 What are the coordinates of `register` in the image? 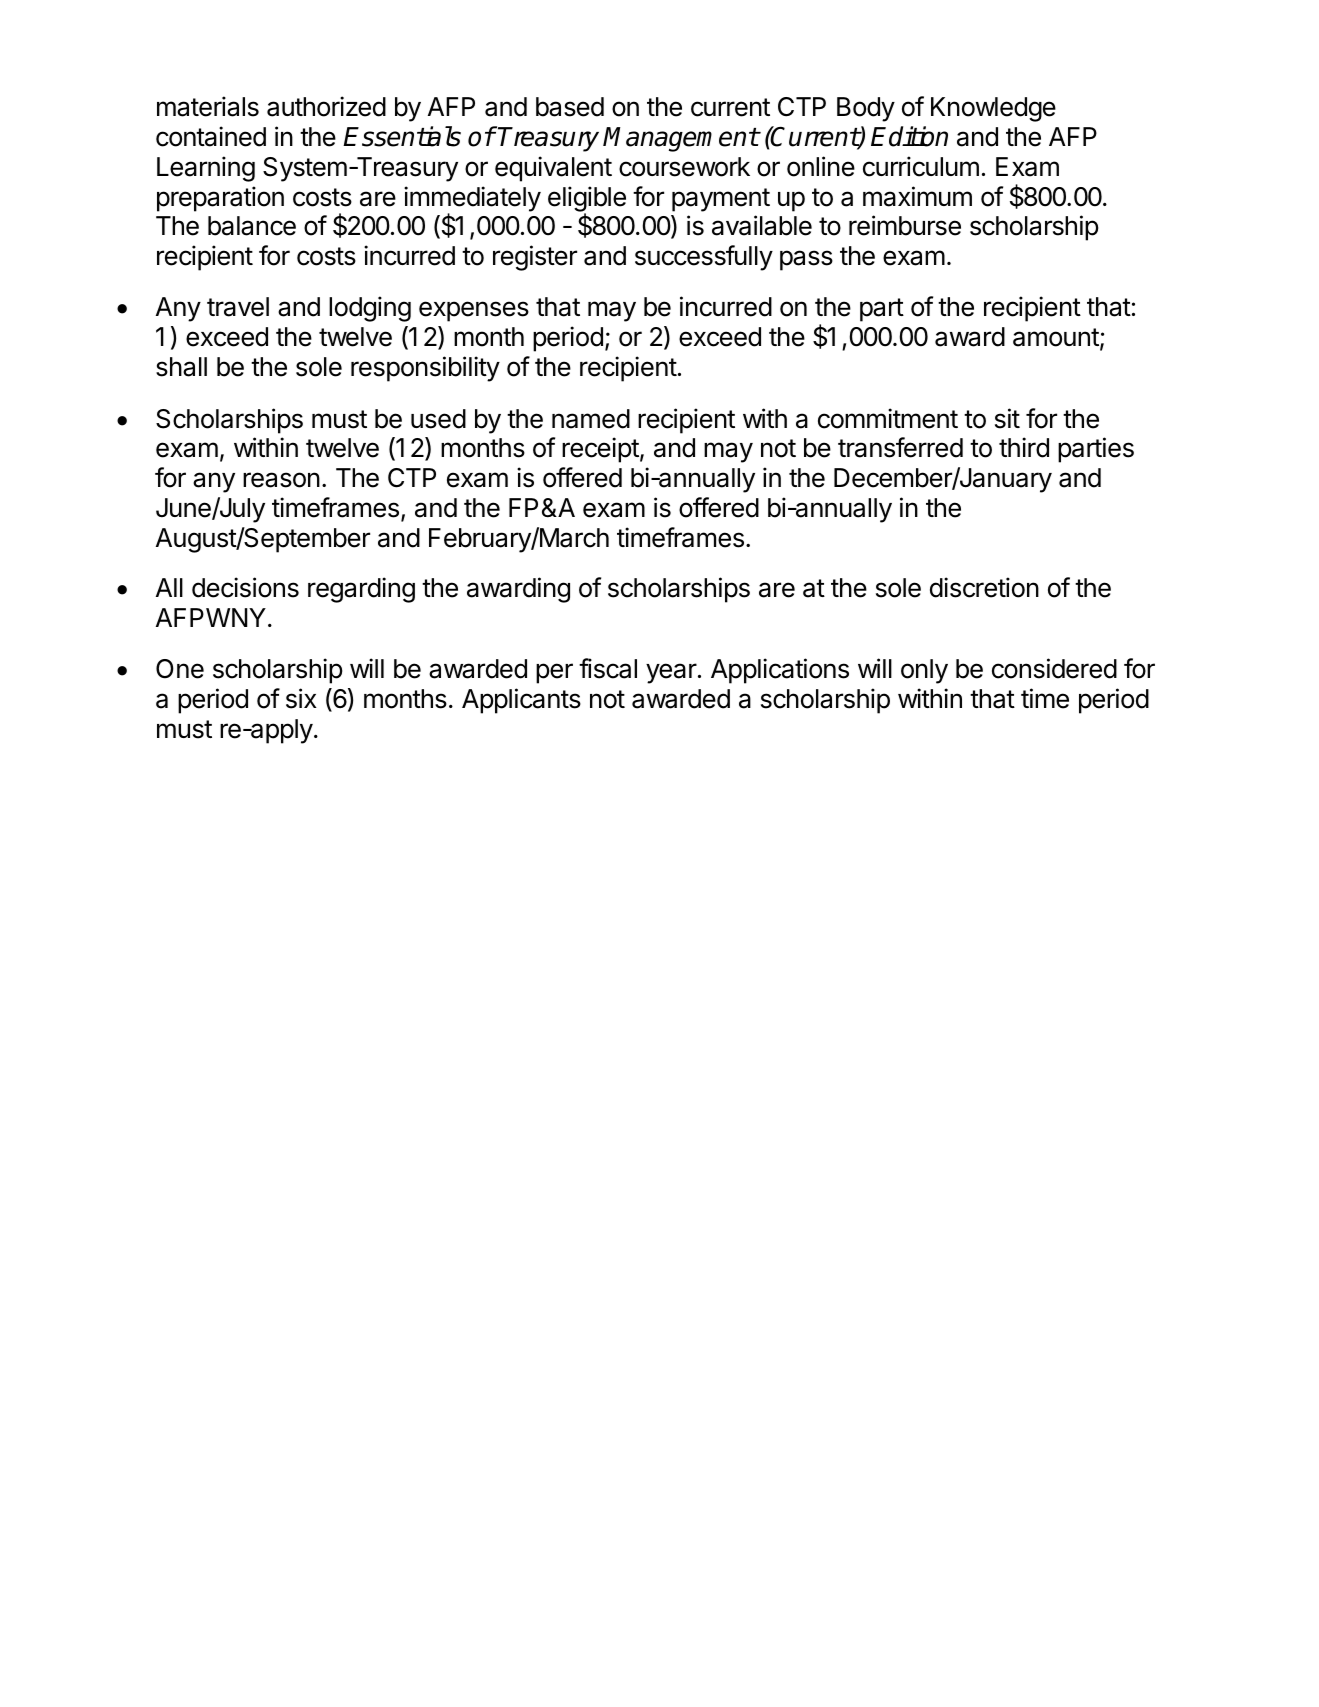 It's located at (535, 258).
